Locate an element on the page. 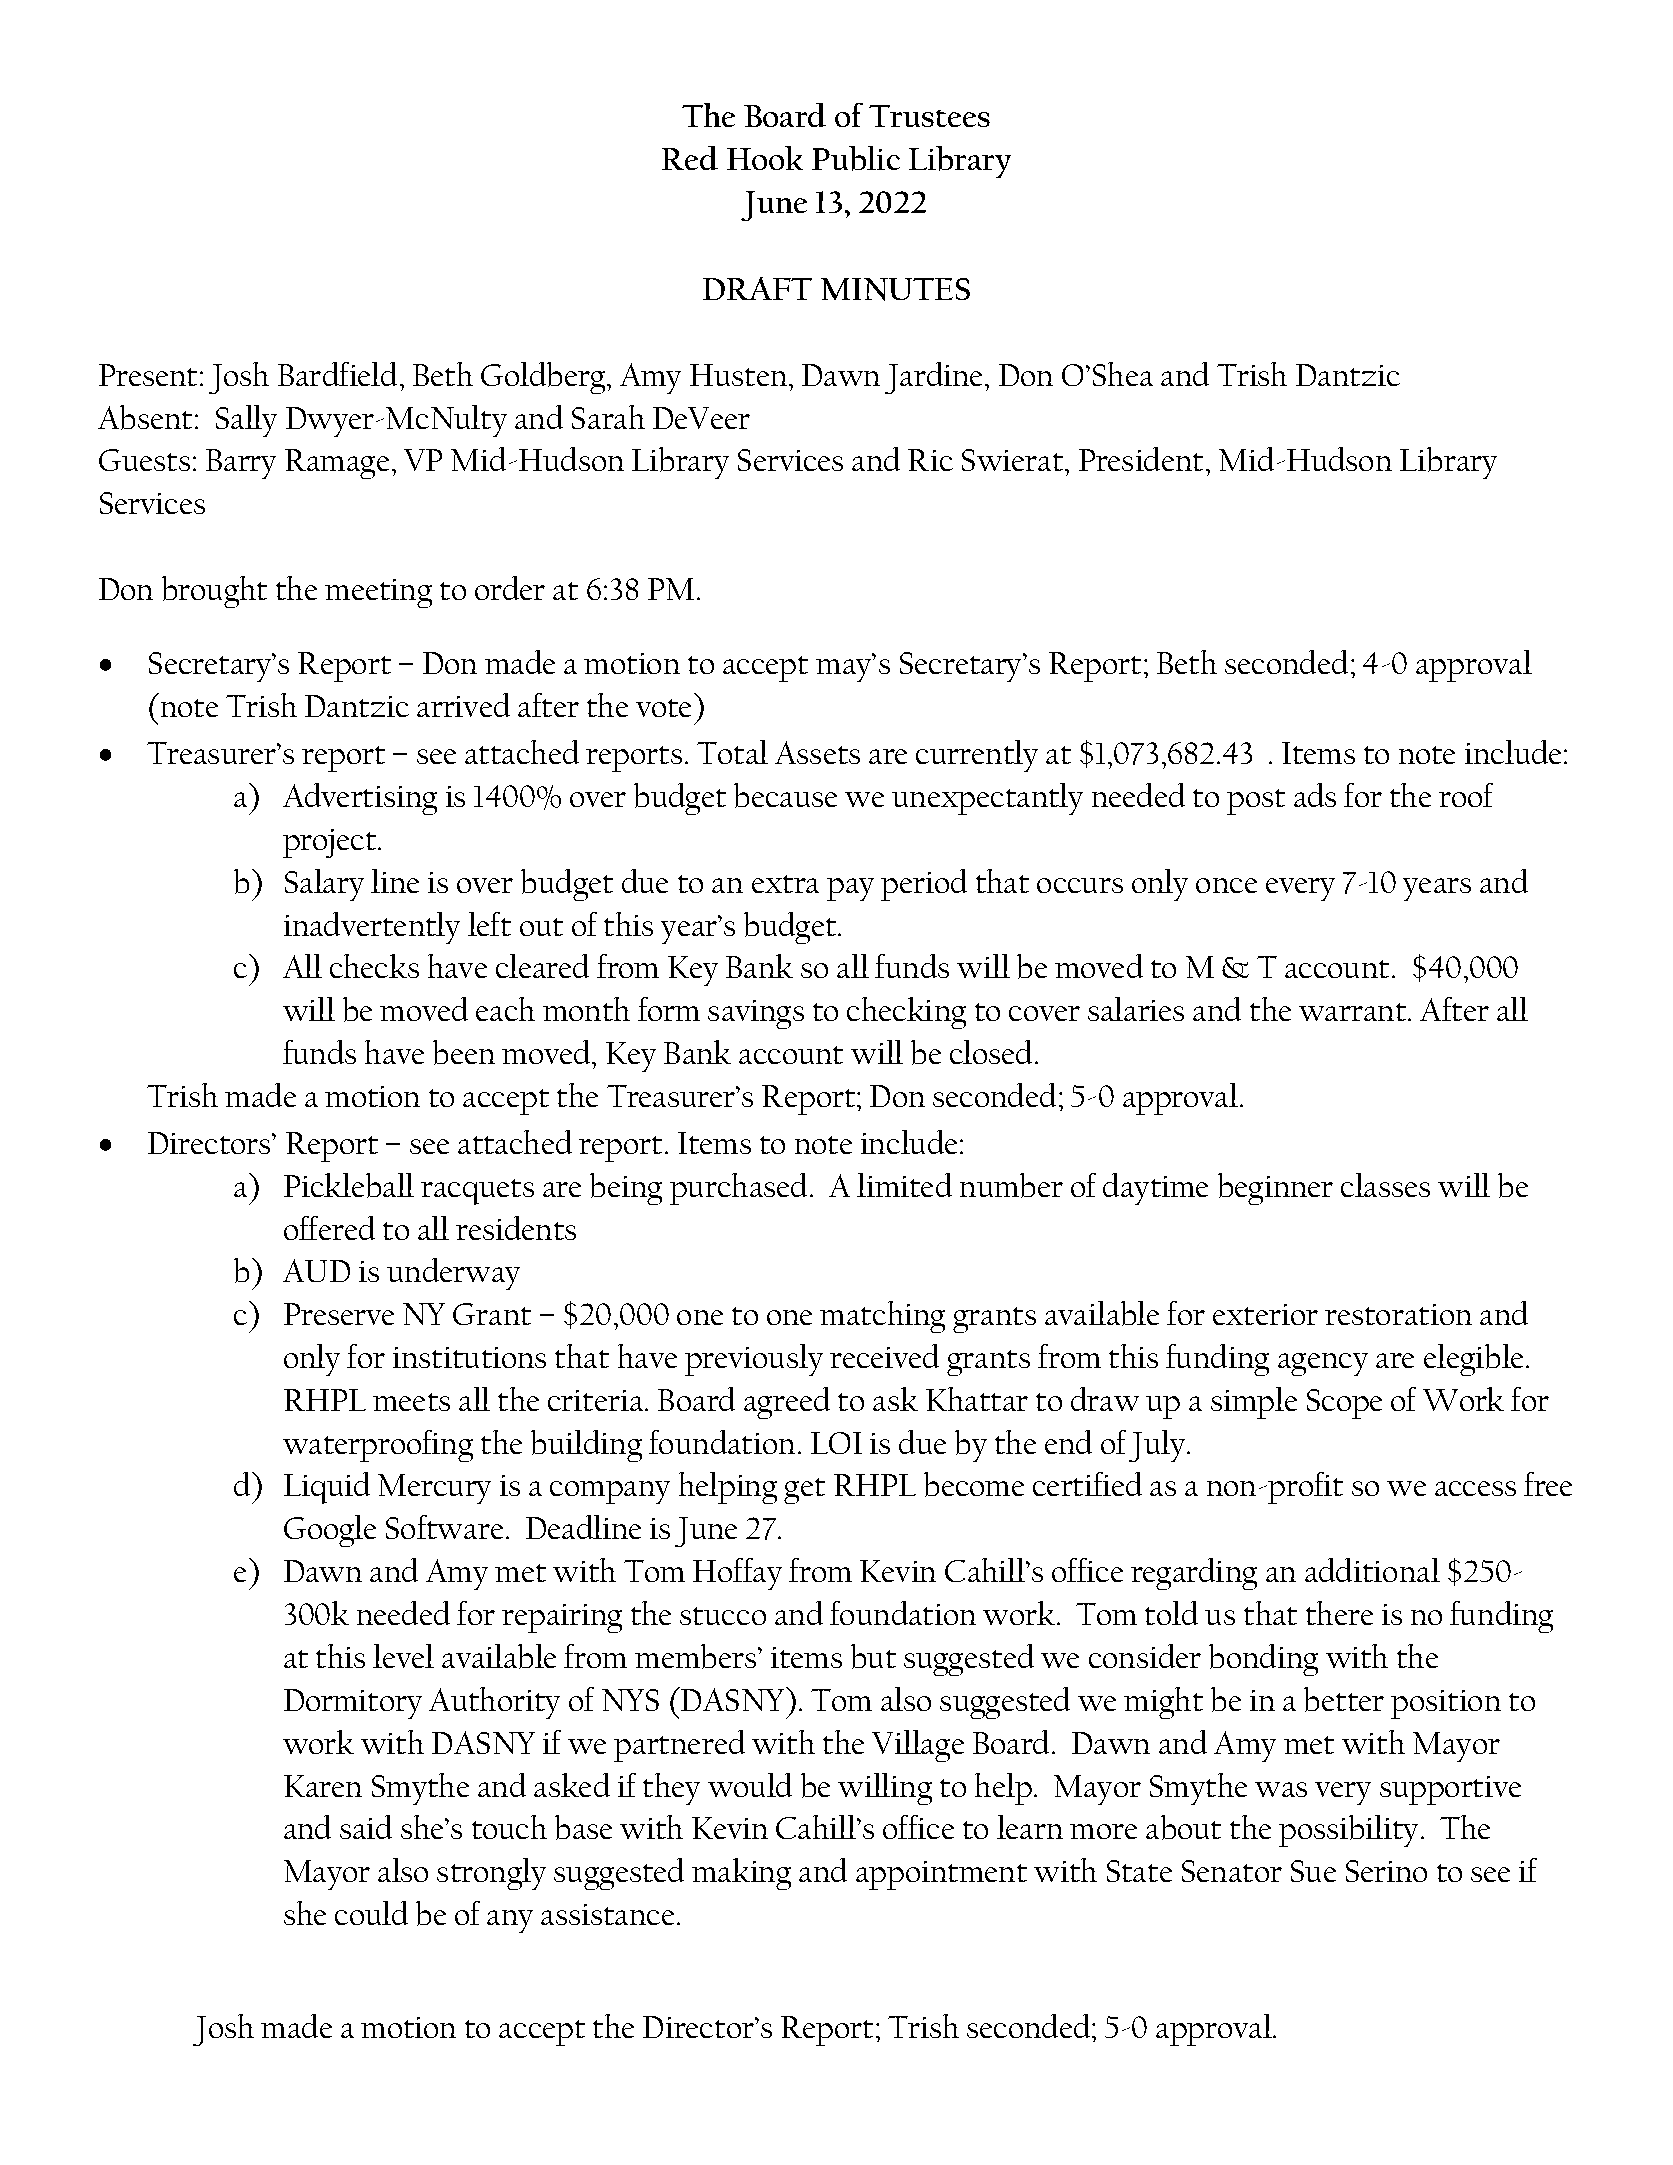 The width and height of the page is (1673, 2165). additional is located at coordinates (1372, 1570).
